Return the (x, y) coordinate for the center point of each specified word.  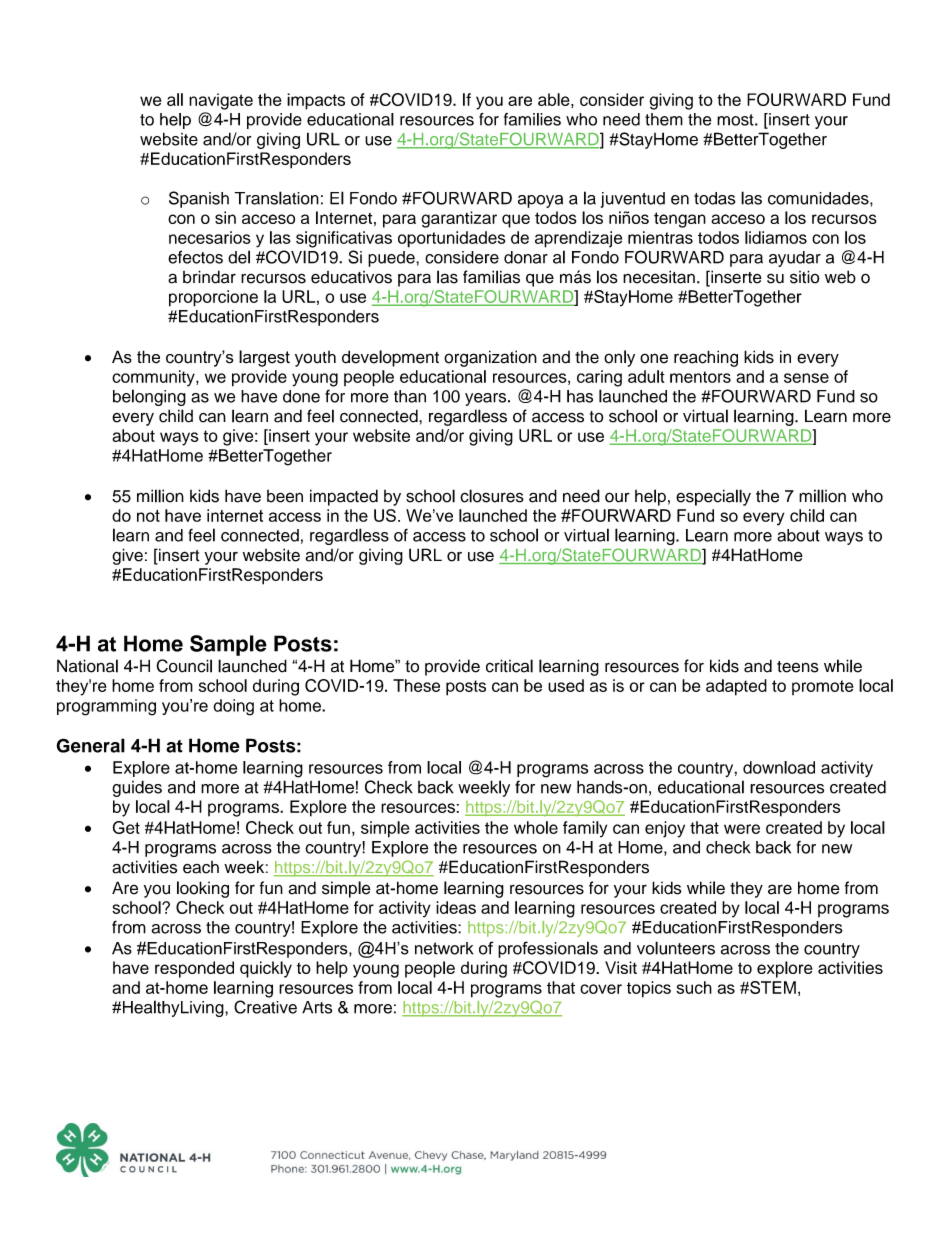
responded (194, 969)
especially (713, 497)
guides (137, 788)
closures (492, 496)
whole (536, 827)
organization (490, 358)
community (154, 378)
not (148, 516)
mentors (700, 377)
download (779, 767)
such (694, 987)
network (444, 948)
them (664, 119)
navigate (221, 101)
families (532, 119)
